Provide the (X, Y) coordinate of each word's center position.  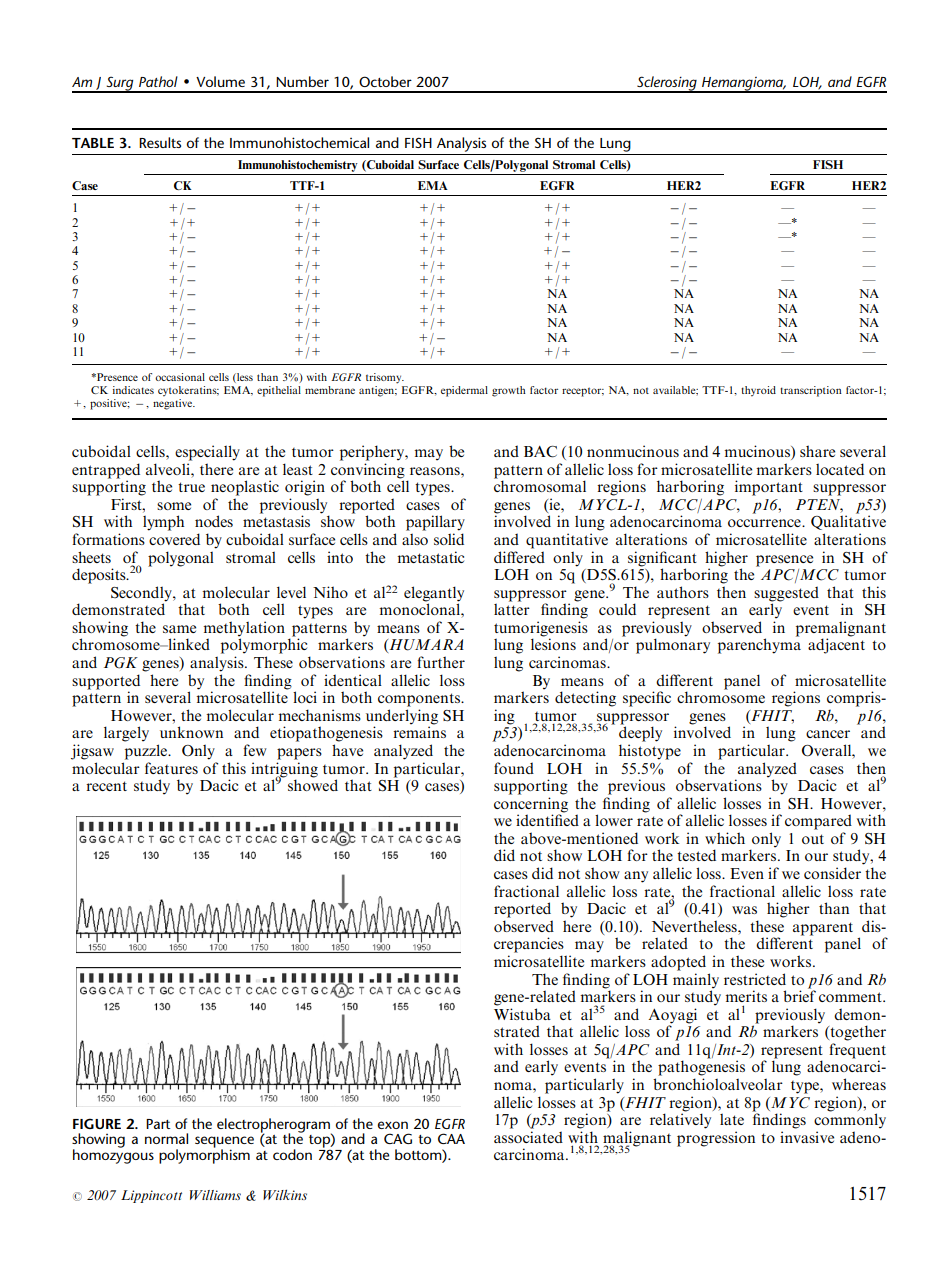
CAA (451, 1138)
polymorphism (204, 1155)
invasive (807, 1137)
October (385, 81)
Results (160, 142)
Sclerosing (667, 84)
